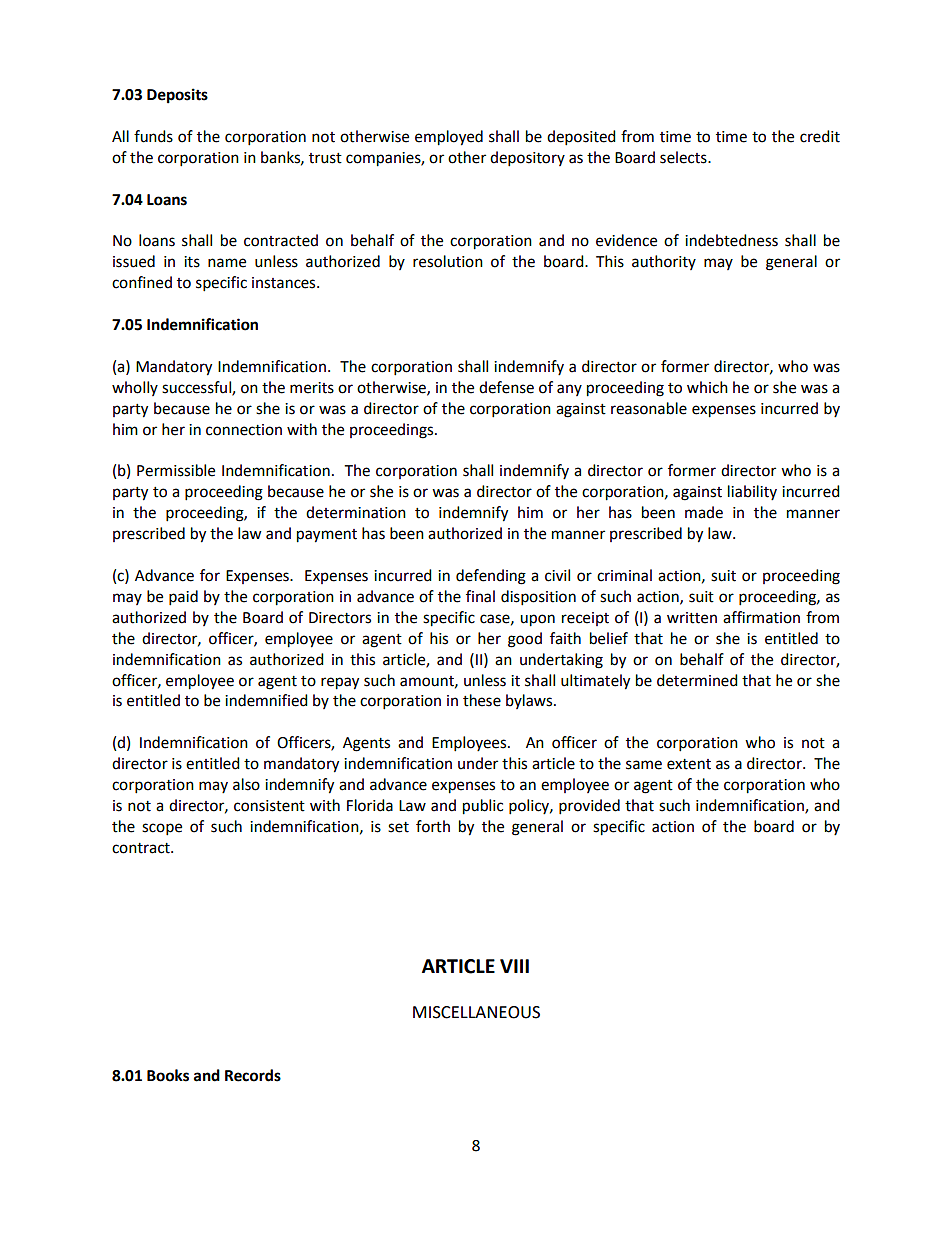 This screenshot has height=1233, width=952. Describe the element at coordinates (183, 598) in the screenshot. I see `paid` at that location.
